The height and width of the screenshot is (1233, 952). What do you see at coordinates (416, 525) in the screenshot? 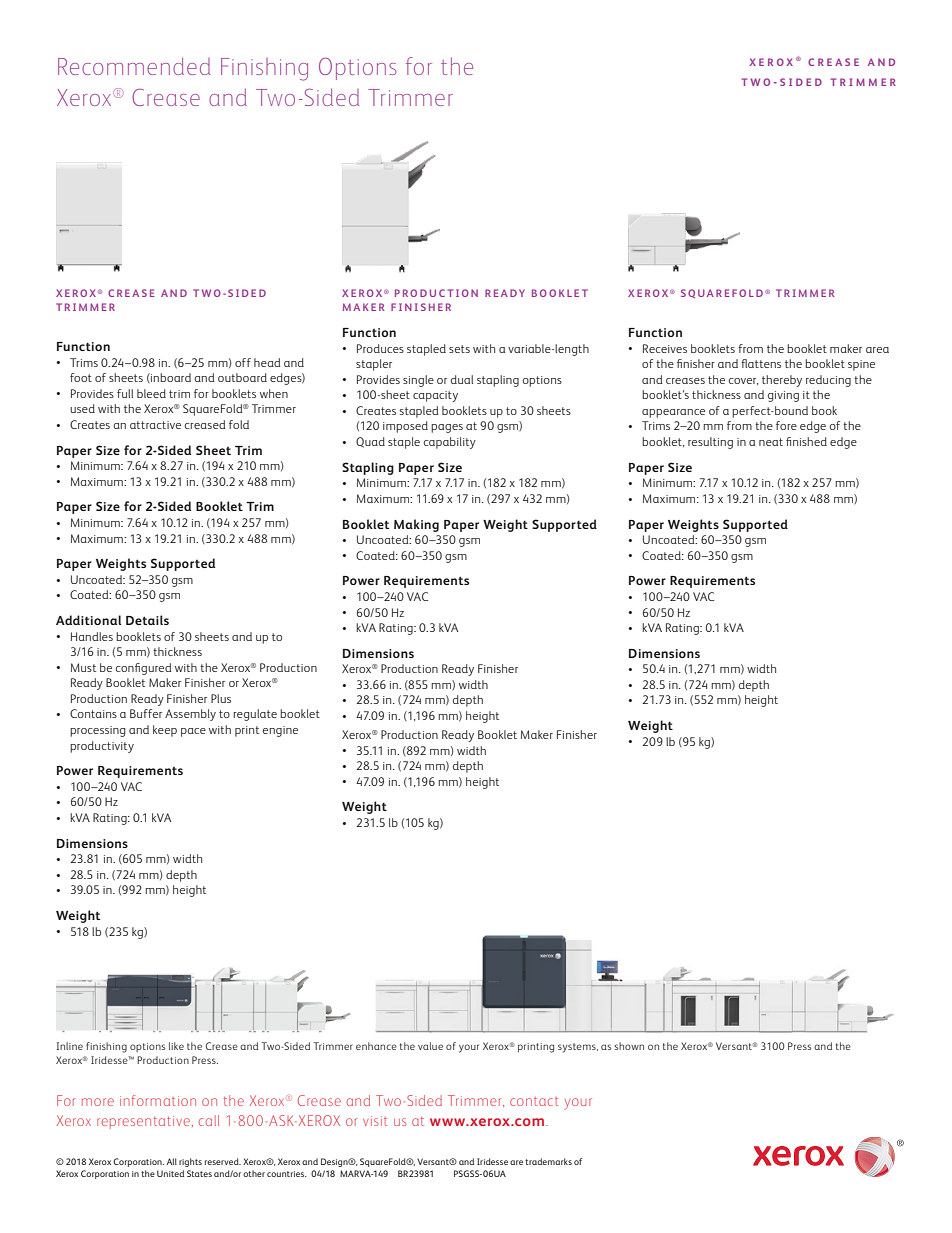
I see `Making` at bounding box center [416, 525].
